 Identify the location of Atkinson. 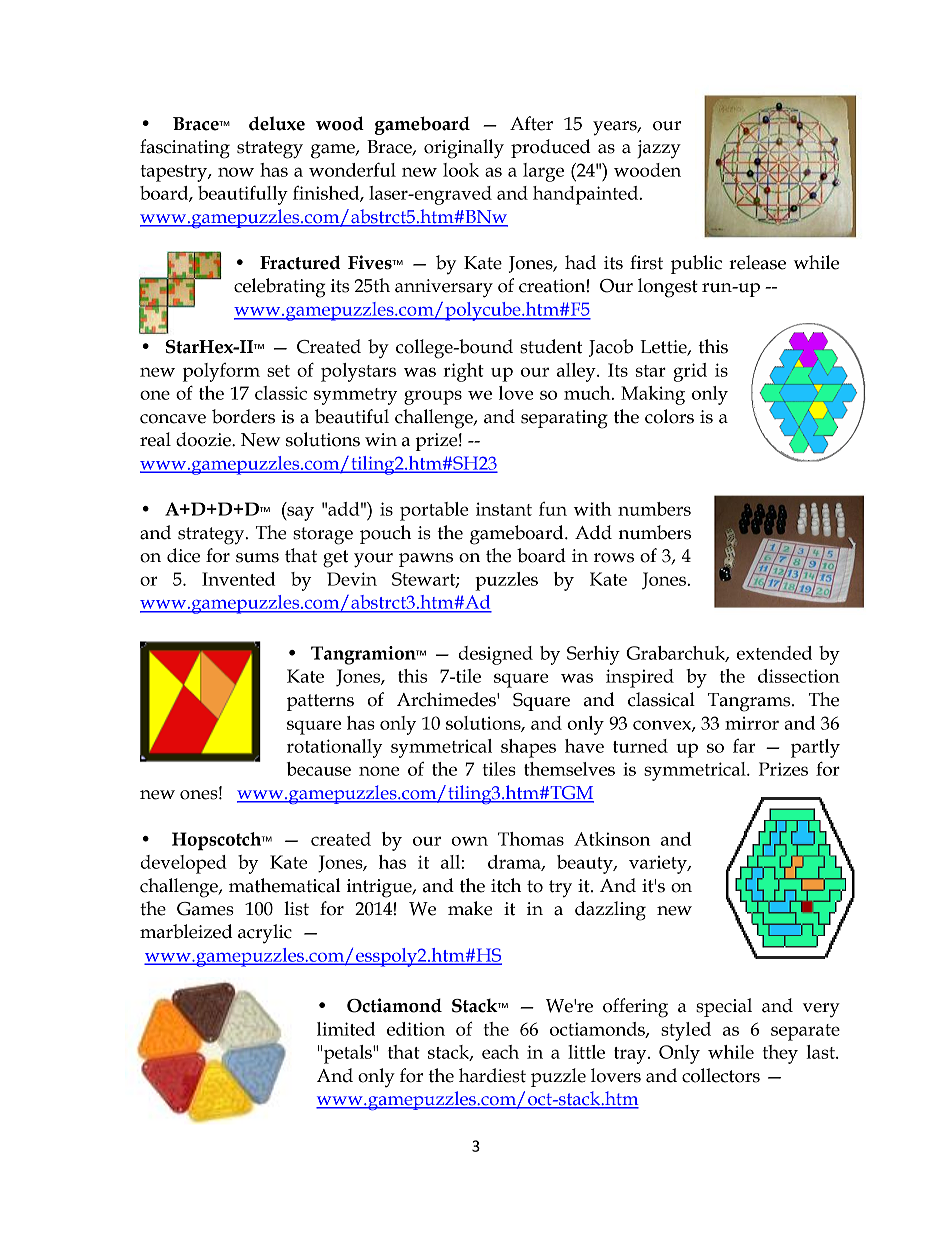
(612, 839).
